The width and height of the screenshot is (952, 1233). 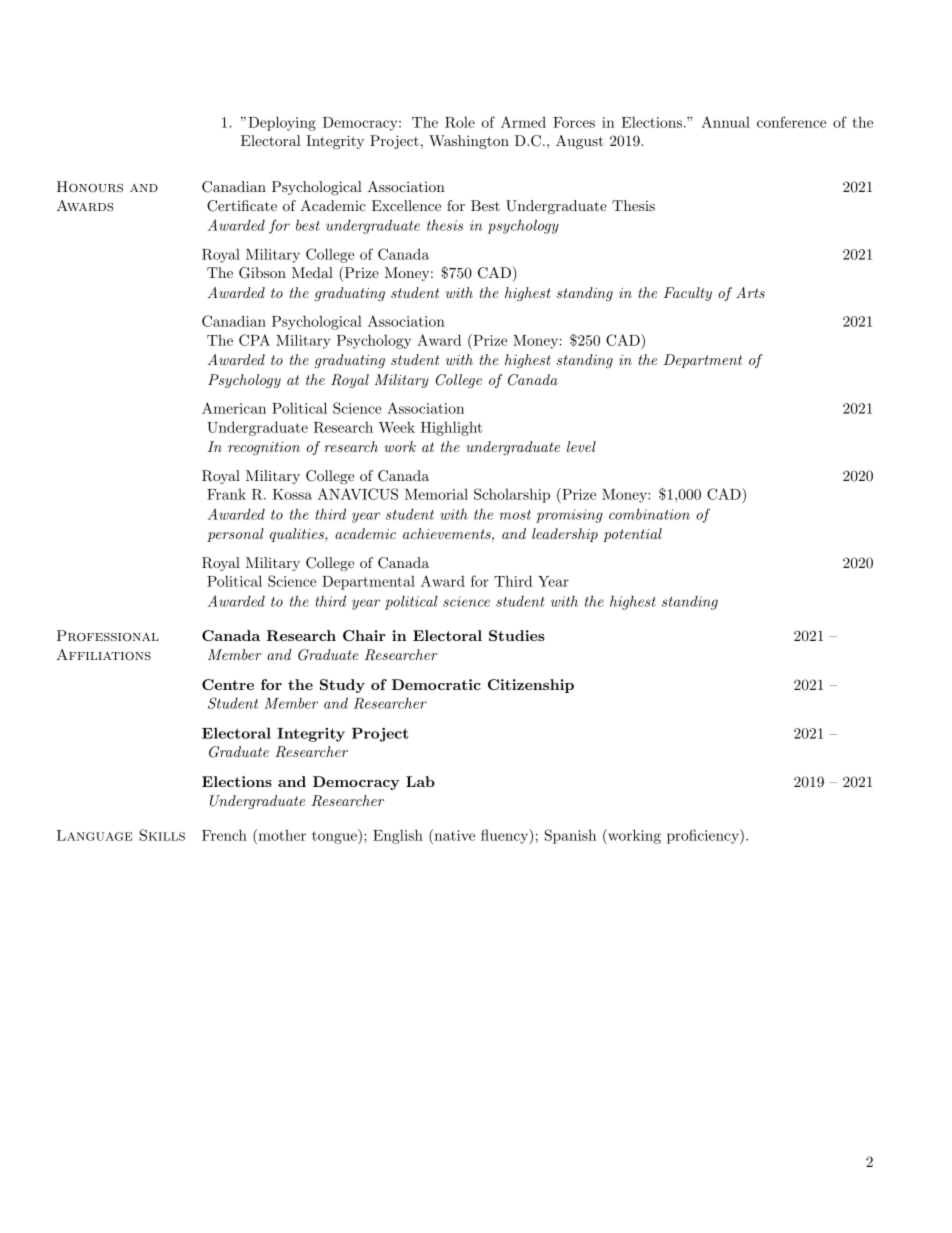 What do you see at coordinates (282, 123) in the screenshot?
I see `Deploying` at bounding box center [282, 123].
